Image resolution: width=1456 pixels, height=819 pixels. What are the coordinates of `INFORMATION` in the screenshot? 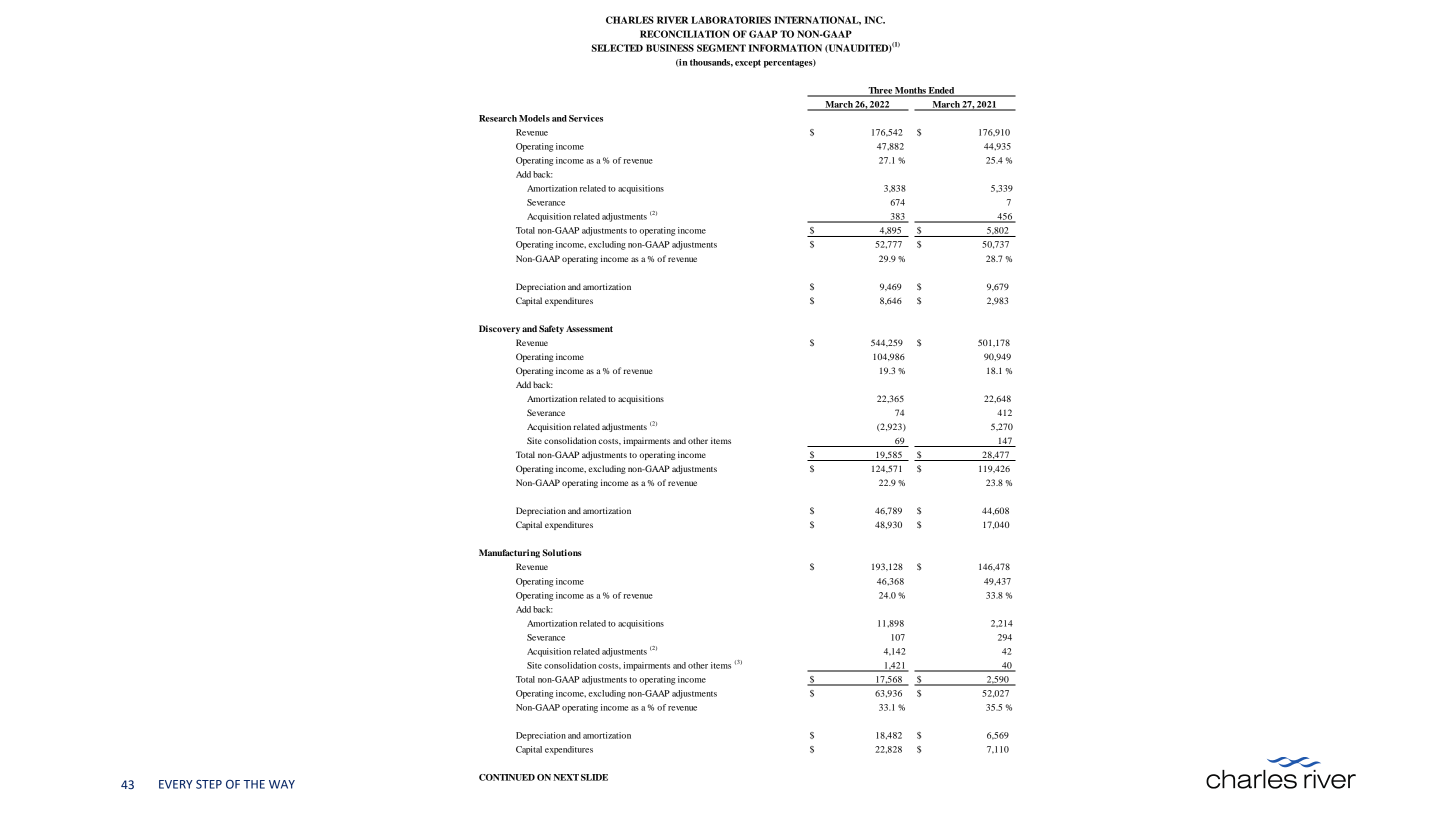 It's located at (785, 48).
